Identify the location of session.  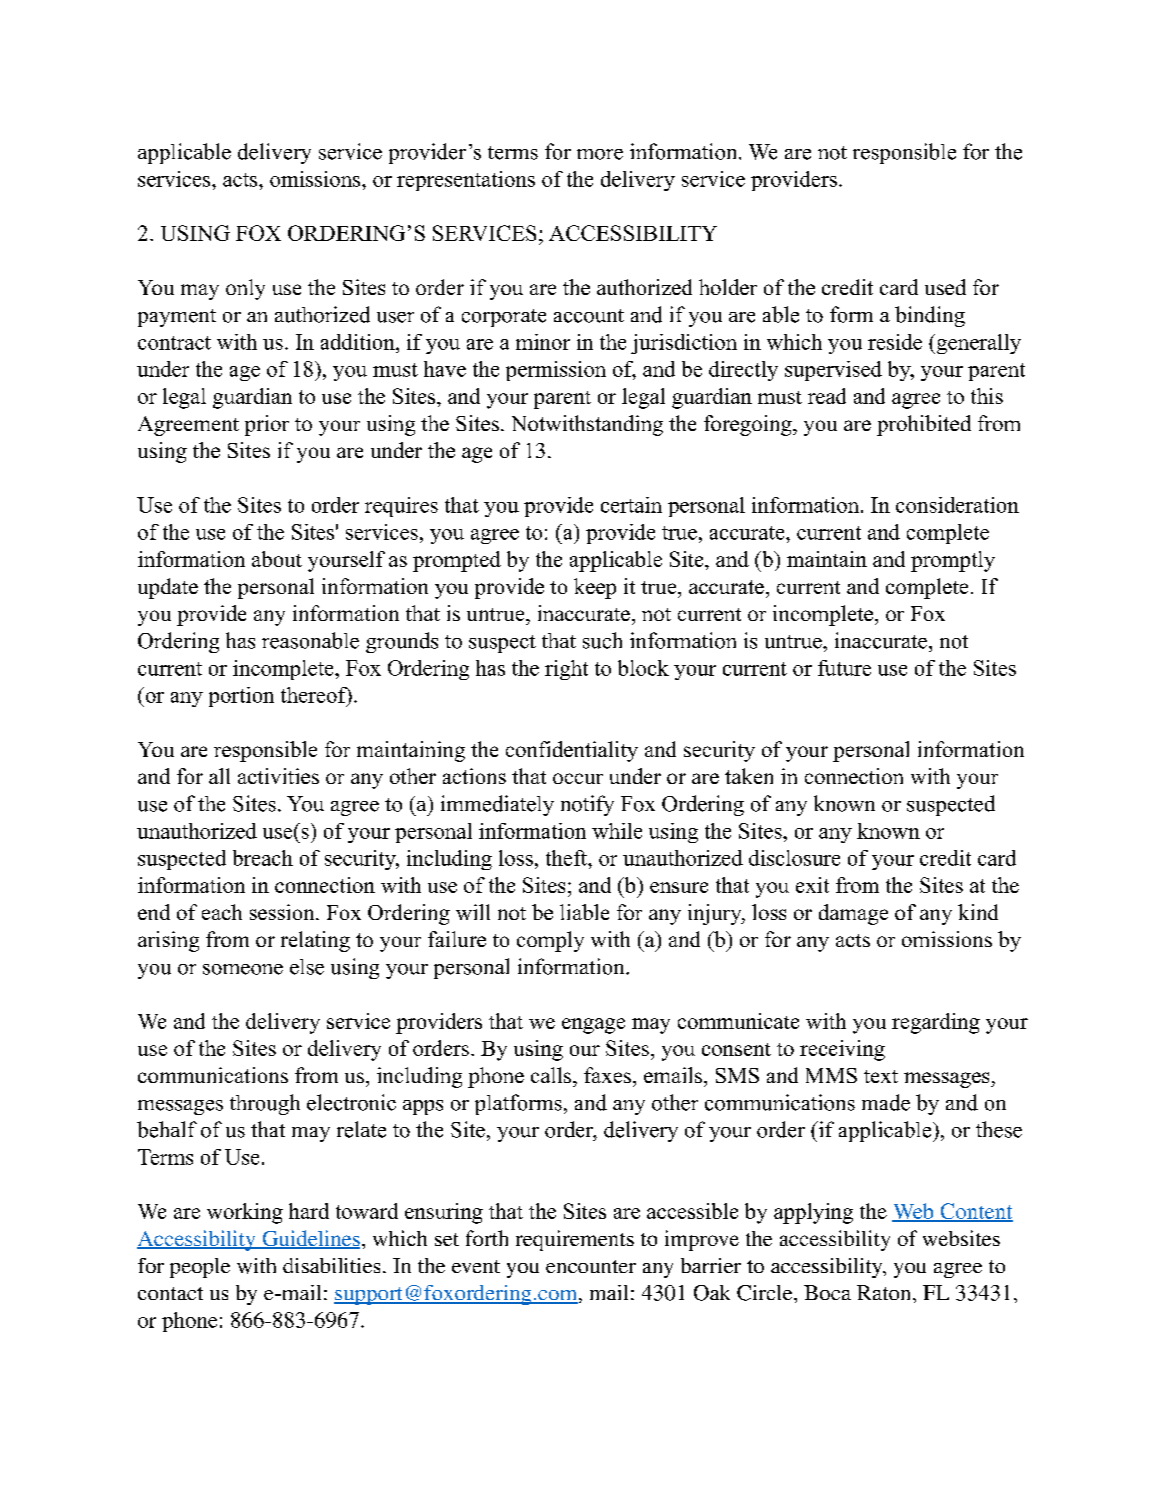
(283, 912).
